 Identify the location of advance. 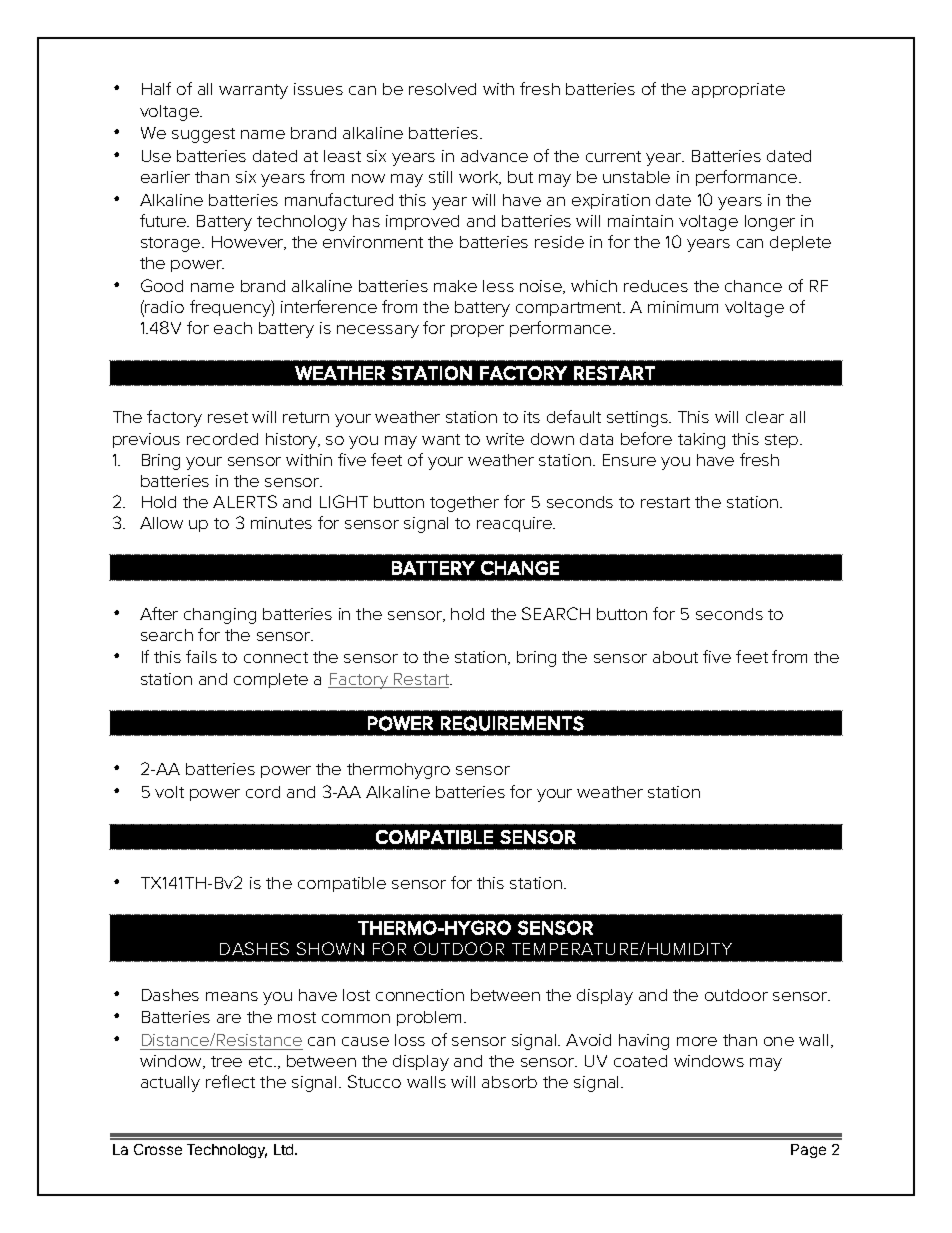
(494, 156).
